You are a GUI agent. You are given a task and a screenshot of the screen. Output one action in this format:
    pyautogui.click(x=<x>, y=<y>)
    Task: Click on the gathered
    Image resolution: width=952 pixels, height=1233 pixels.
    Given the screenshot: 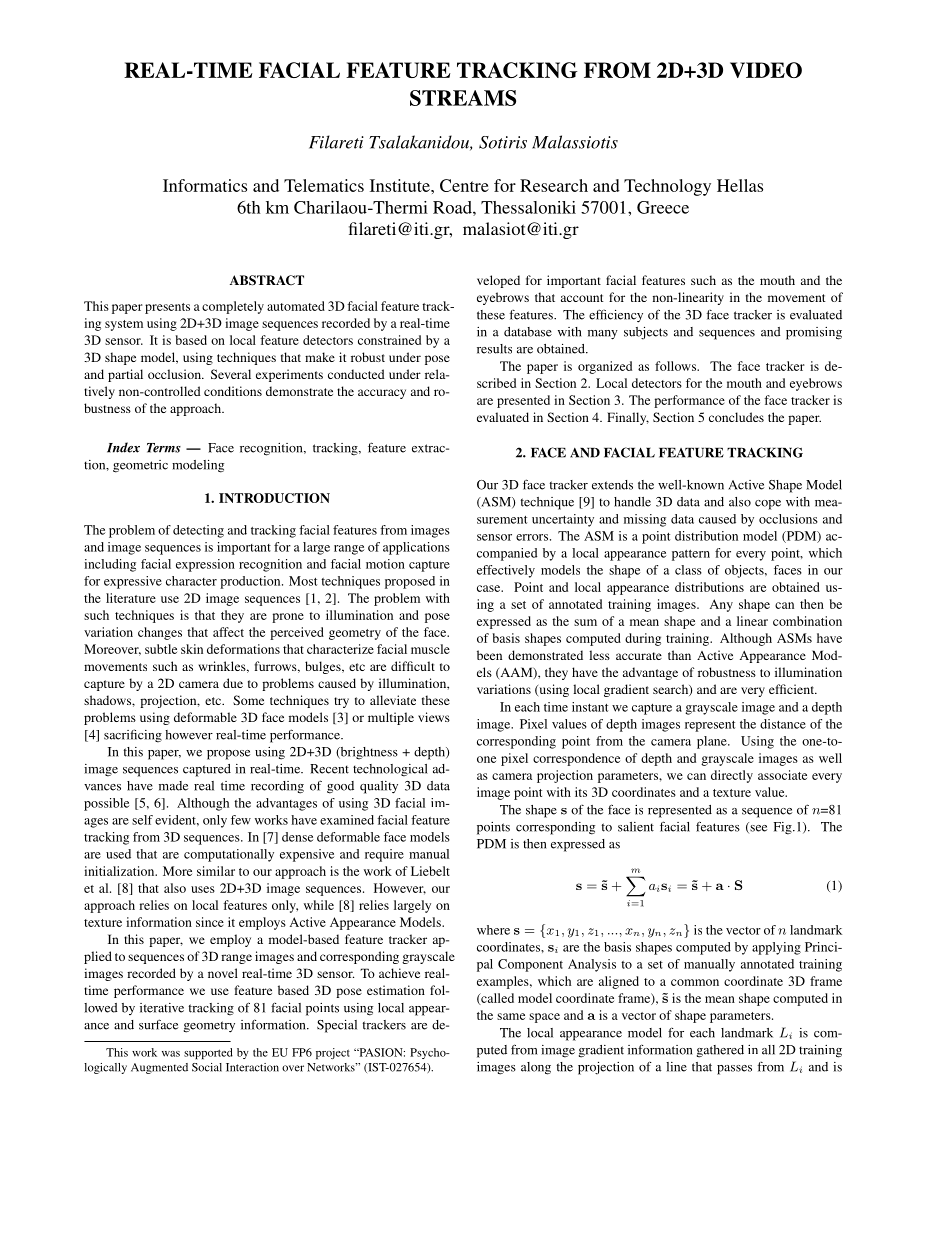 What is the action you would take?
    pyautogui.click(x=720, y=1051)
